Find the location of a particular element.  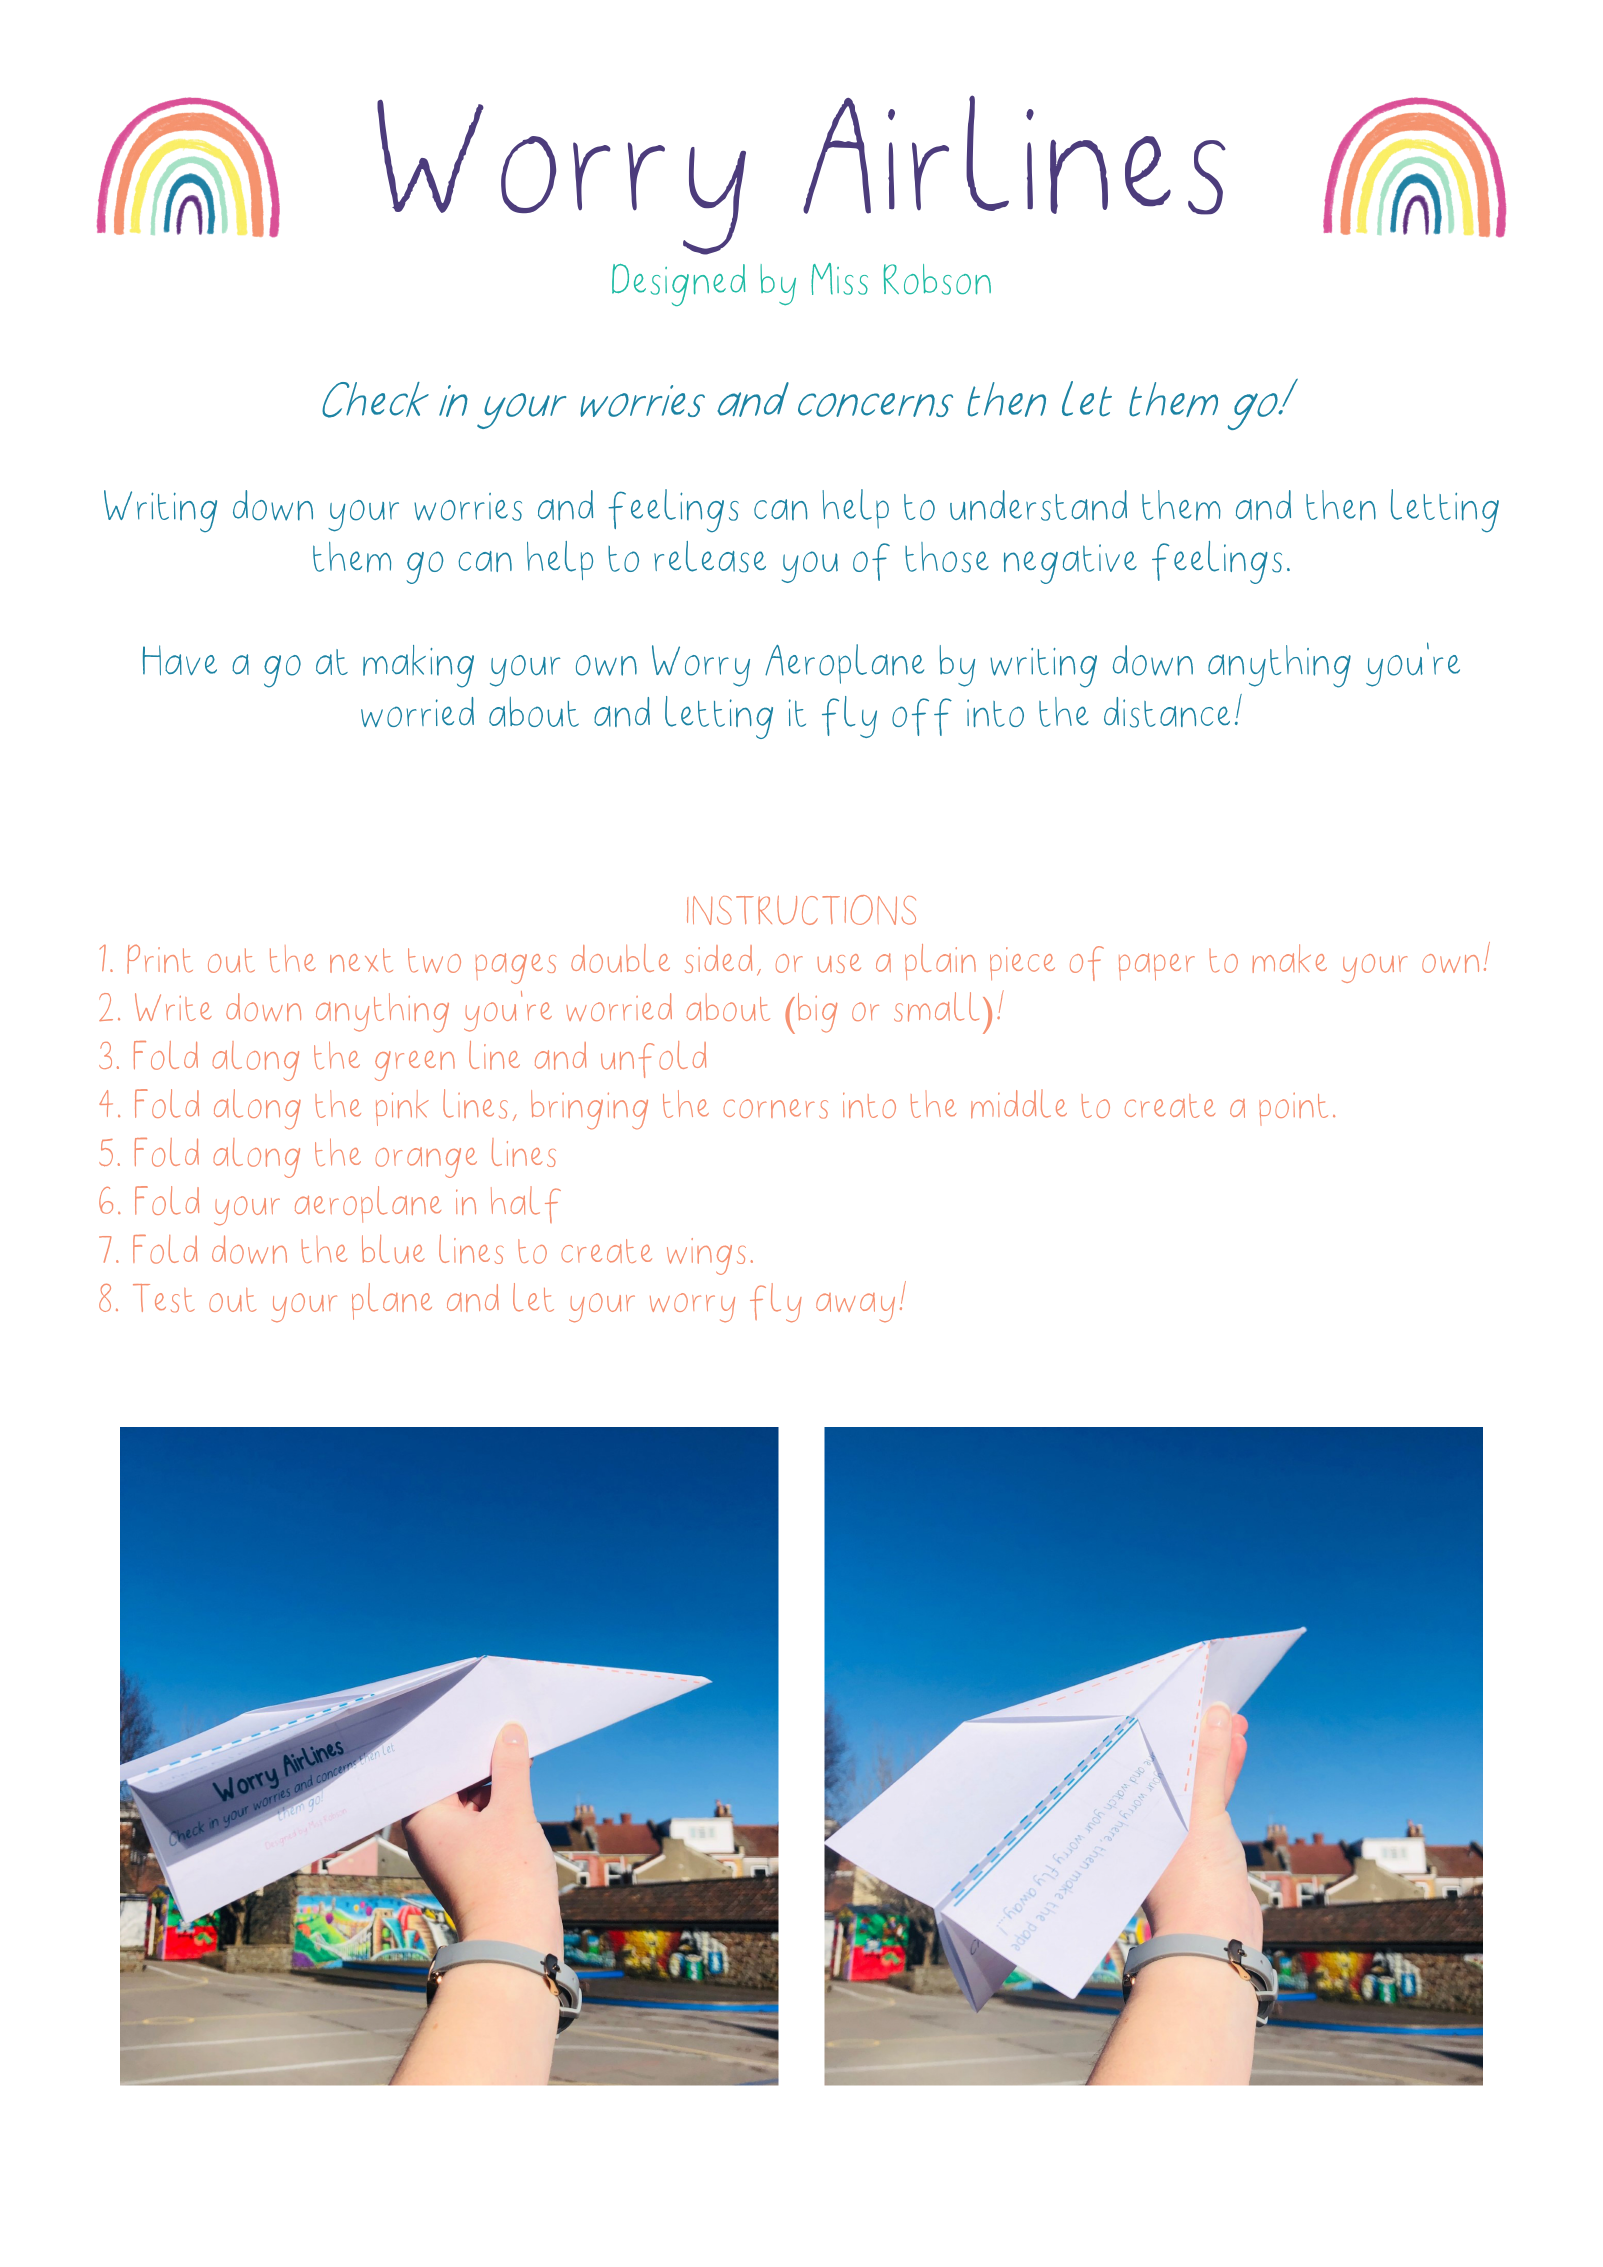

corners is located at coordinates (775, 1109).
